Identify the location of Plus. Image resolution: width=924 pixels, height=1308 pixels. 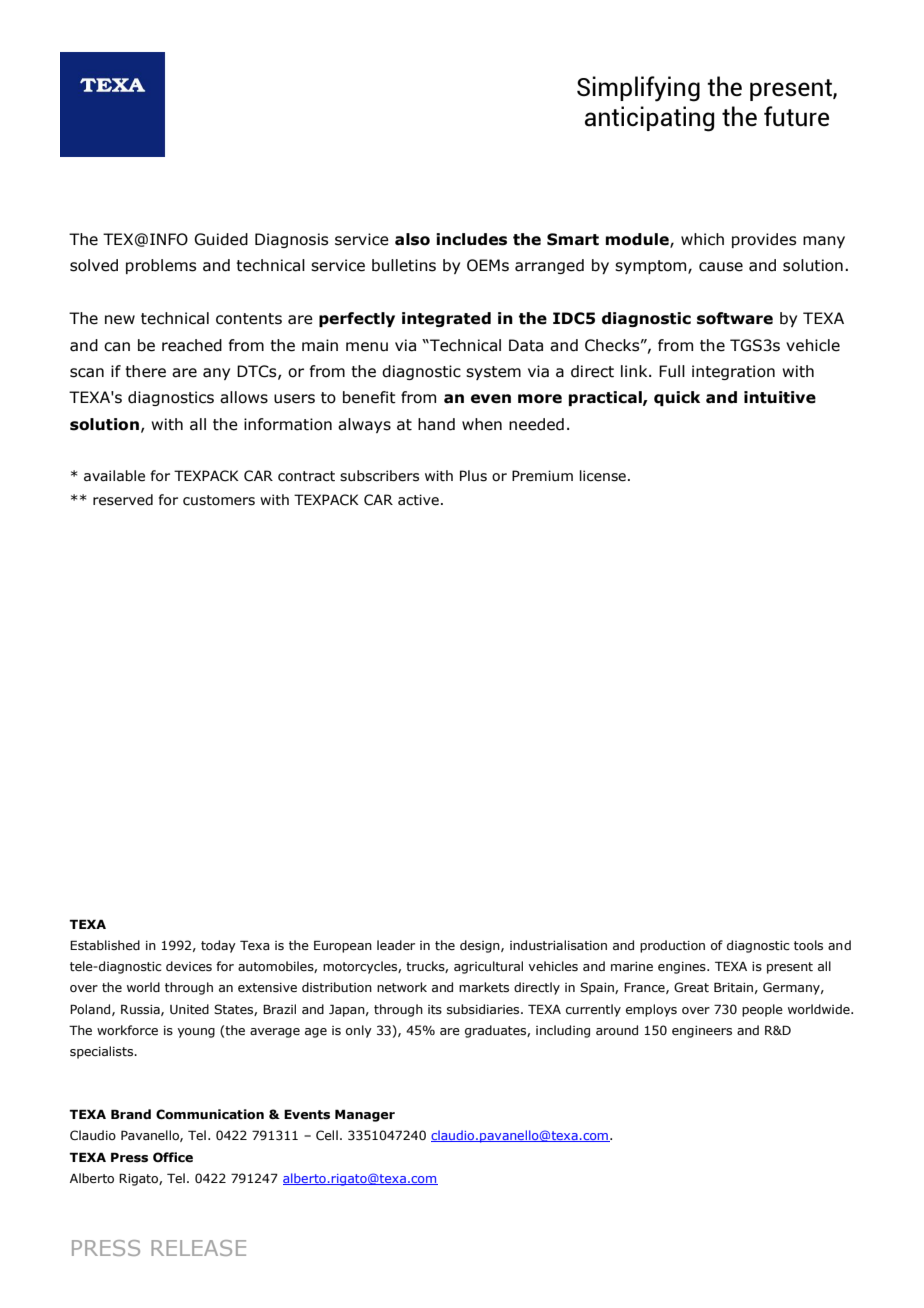
(473, 476).
